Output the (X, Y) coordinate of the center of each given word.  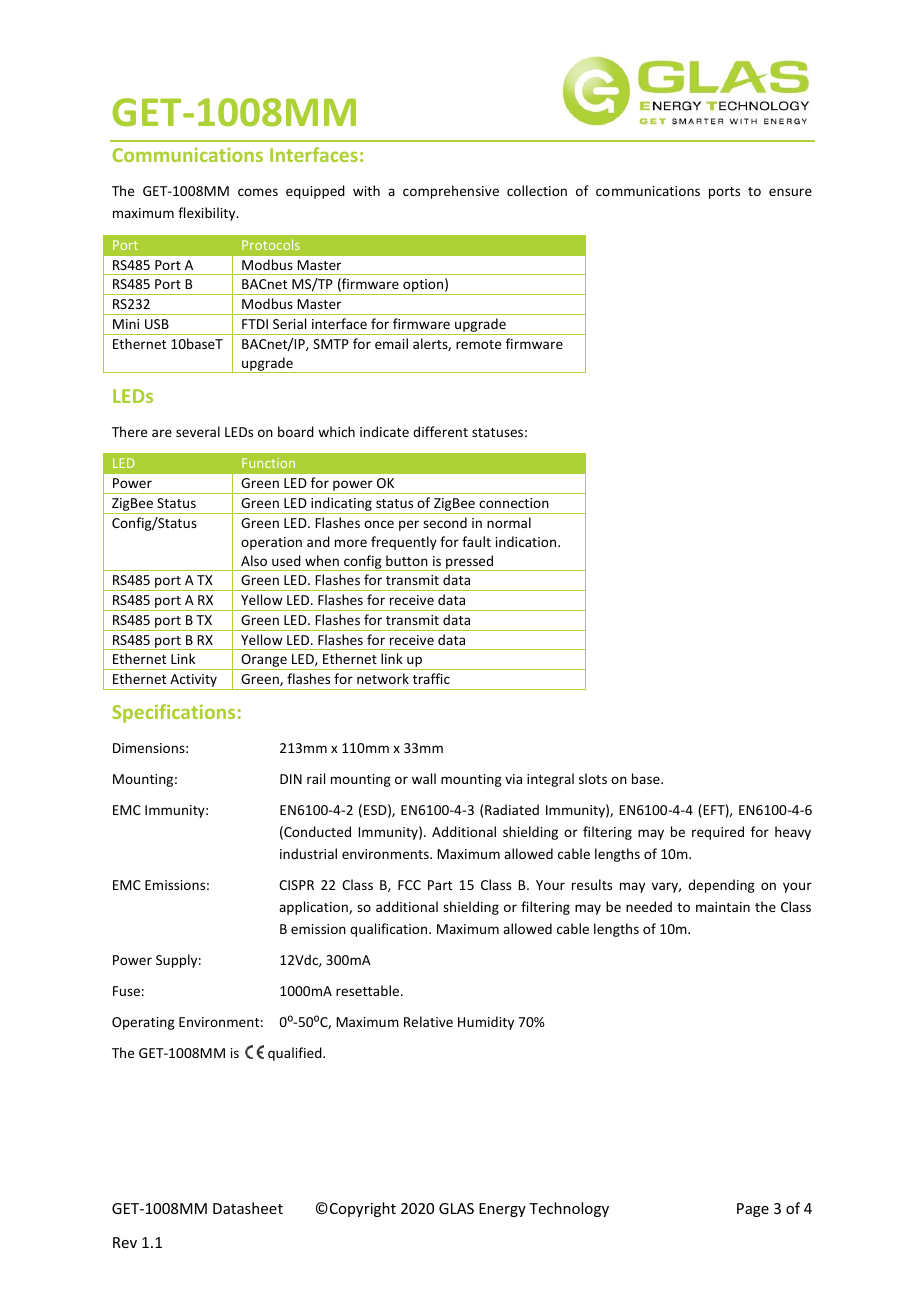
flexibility (208, 214)
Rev (125, 1242)
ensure (790, 192)
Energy (502, 1210)
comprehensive (451, 192)
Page (753, 1210)
